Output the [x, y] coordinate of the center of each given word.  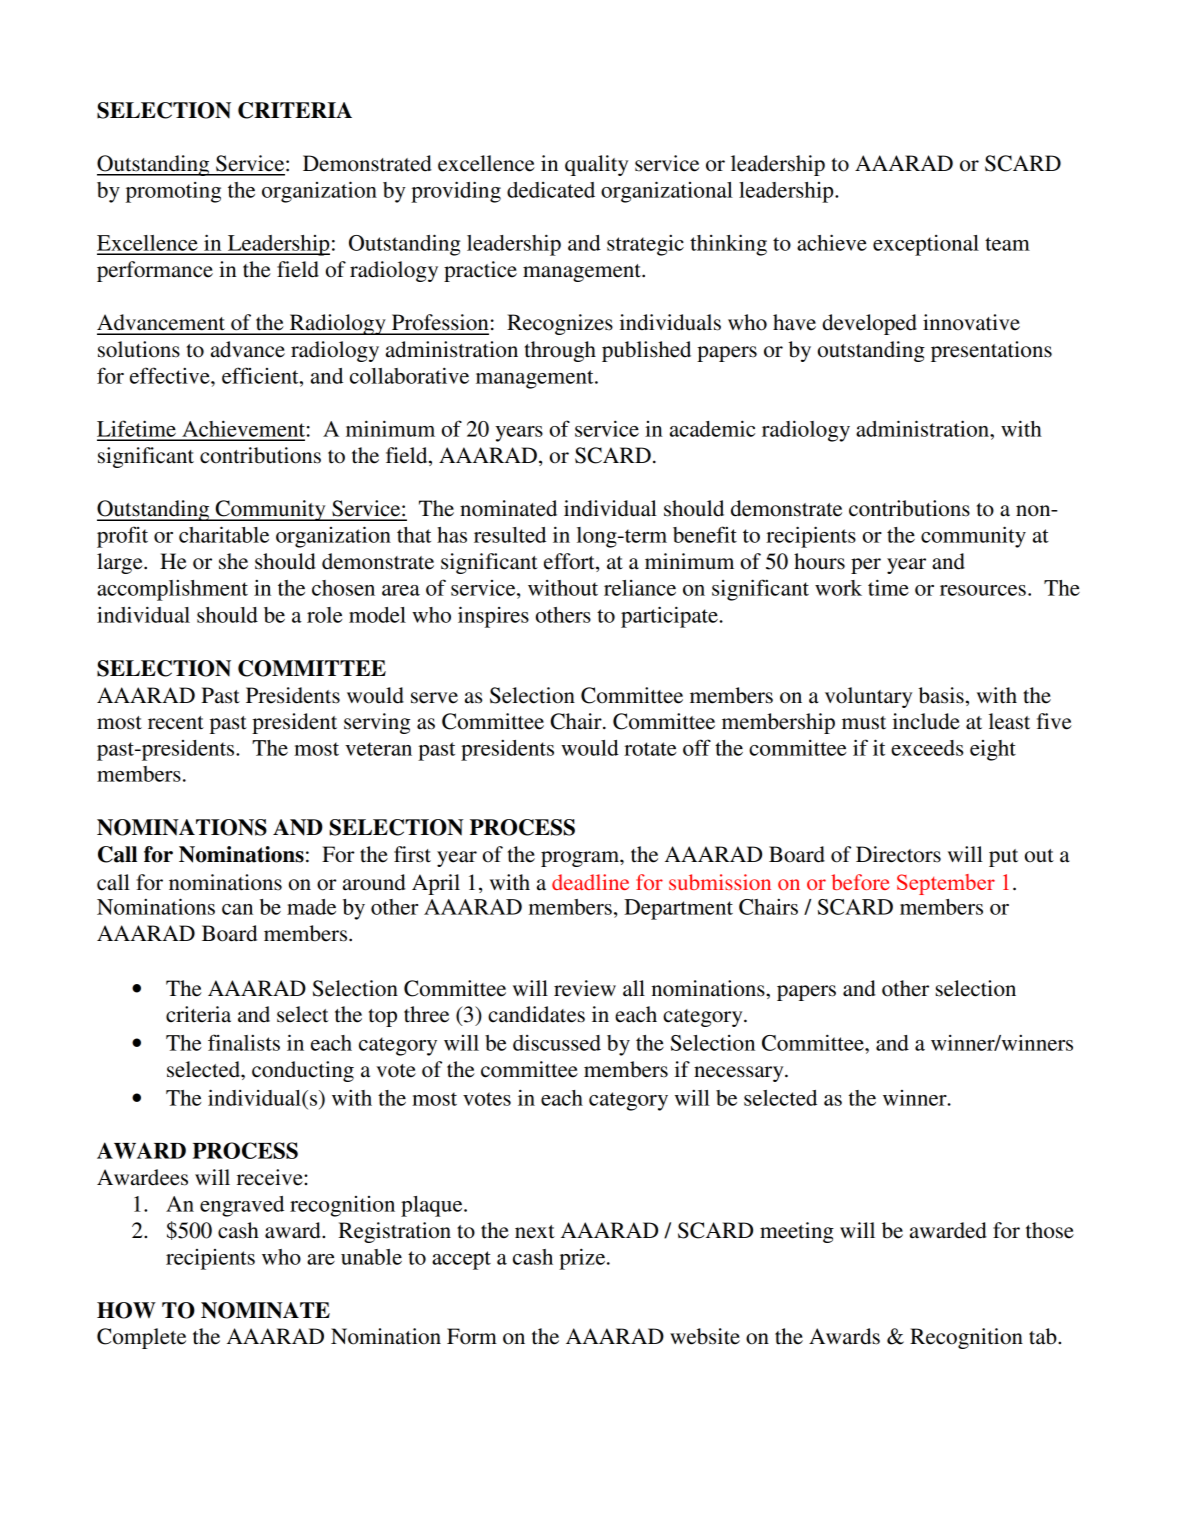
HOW [126, 1310]
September [946, 884]
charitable [224, 534]
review [585, 988]
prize [583, 1259]
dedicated [551, 190]
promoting [173, 192]
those [1050, 1230]
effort [570, 562]
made [311, 907]
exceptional [926, 245]
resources [983, 590]
